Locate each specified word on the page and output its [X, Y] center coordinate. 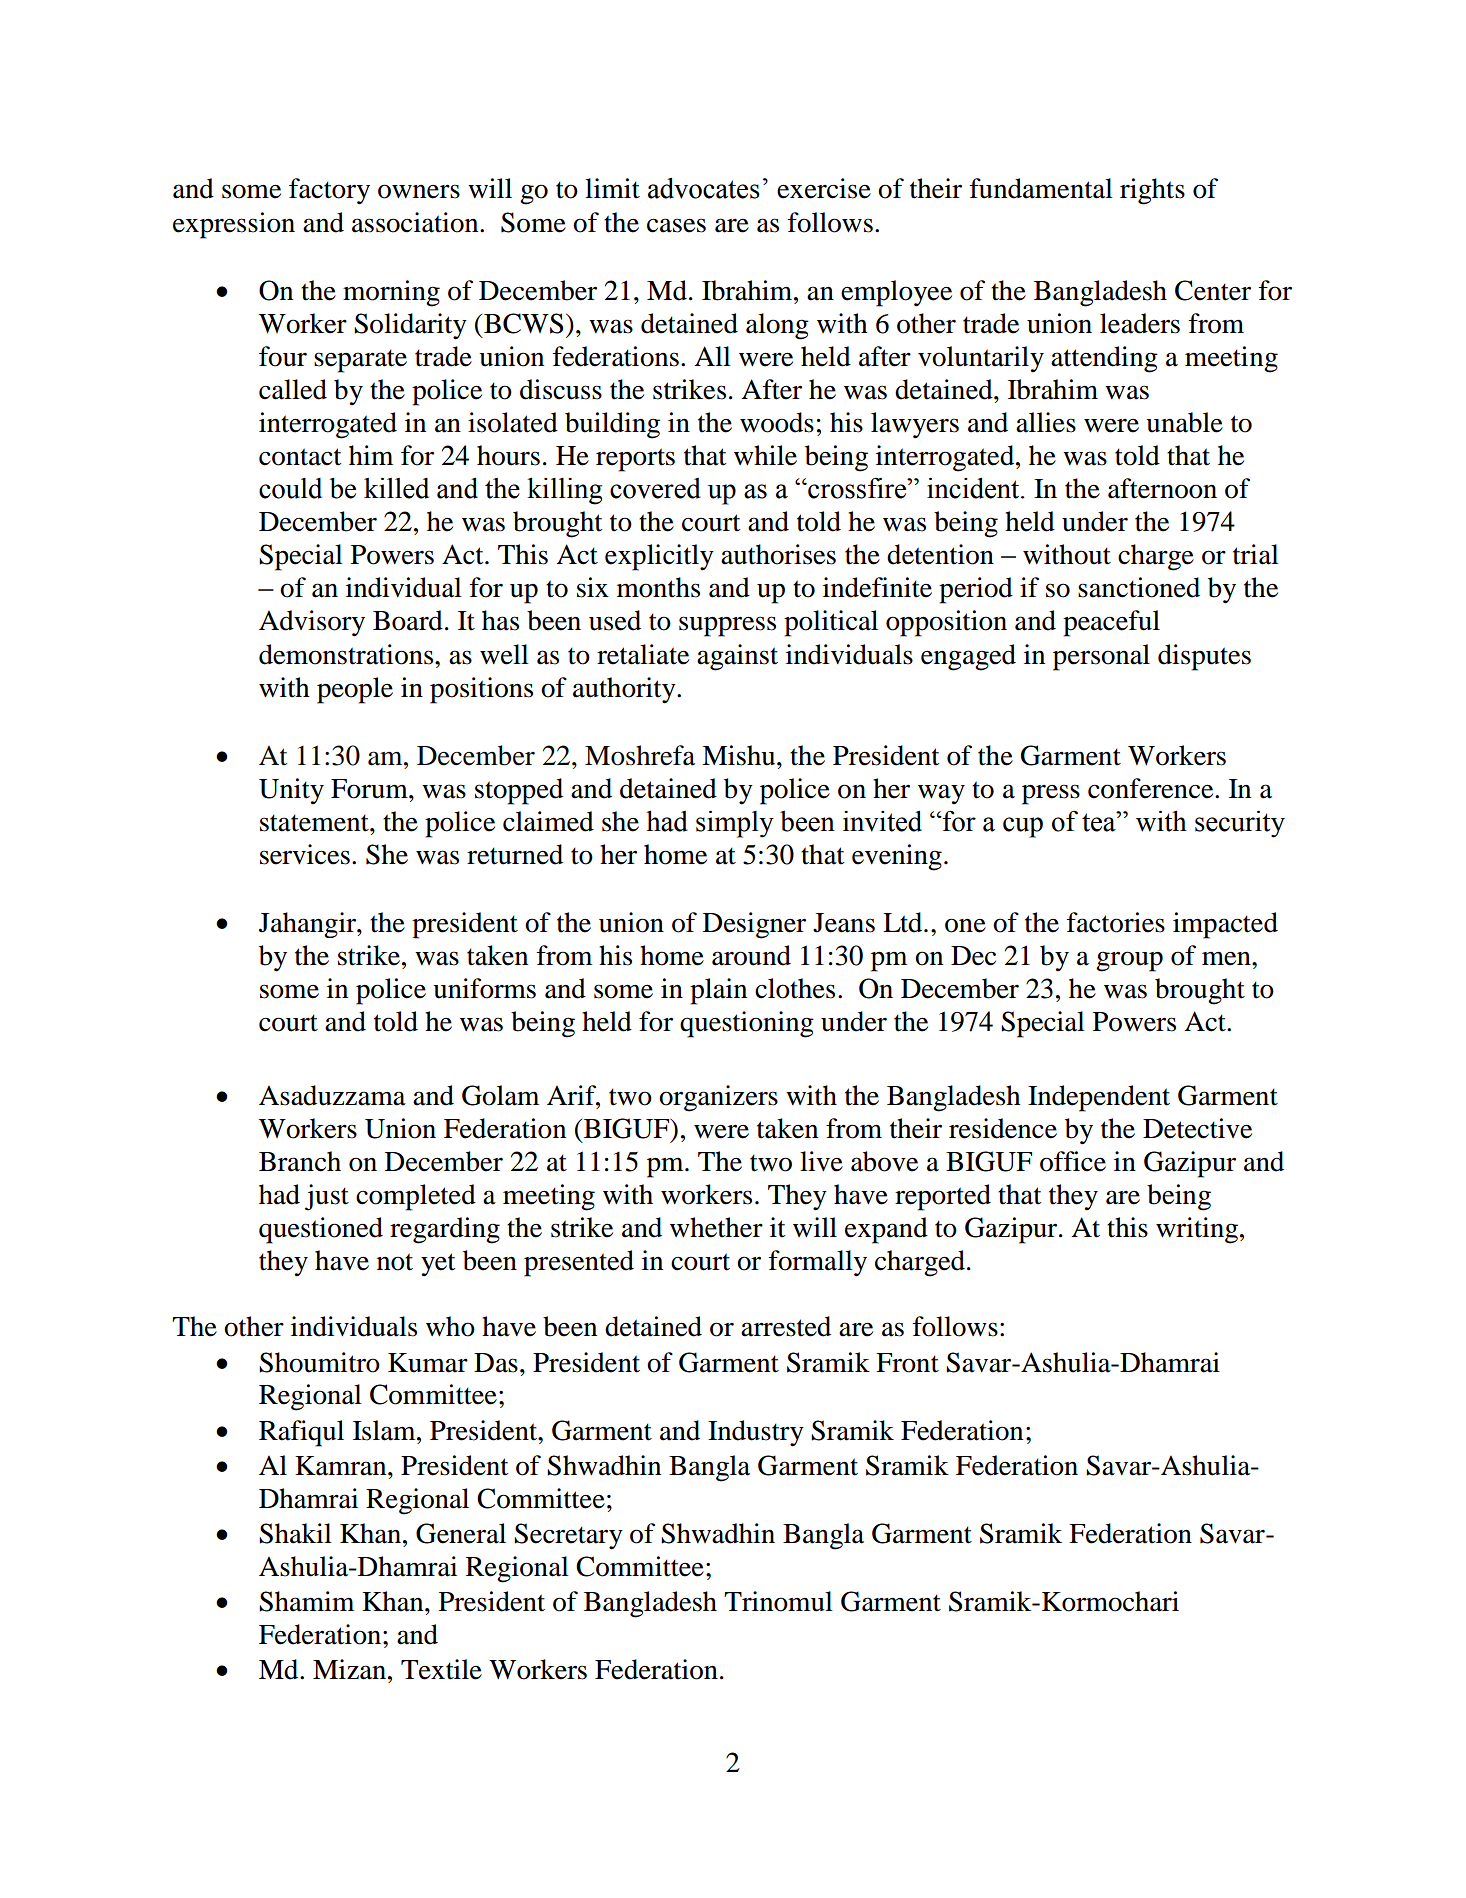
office [1073, 1161]
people [355, 690]
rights [1152, 191]
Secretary [568, 1536]
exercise [824, 188]
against [737, 657]
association [416, 222]
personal [1101, 657]
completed [416, 1197]
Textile [441, 1669]
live [821, 1161]
